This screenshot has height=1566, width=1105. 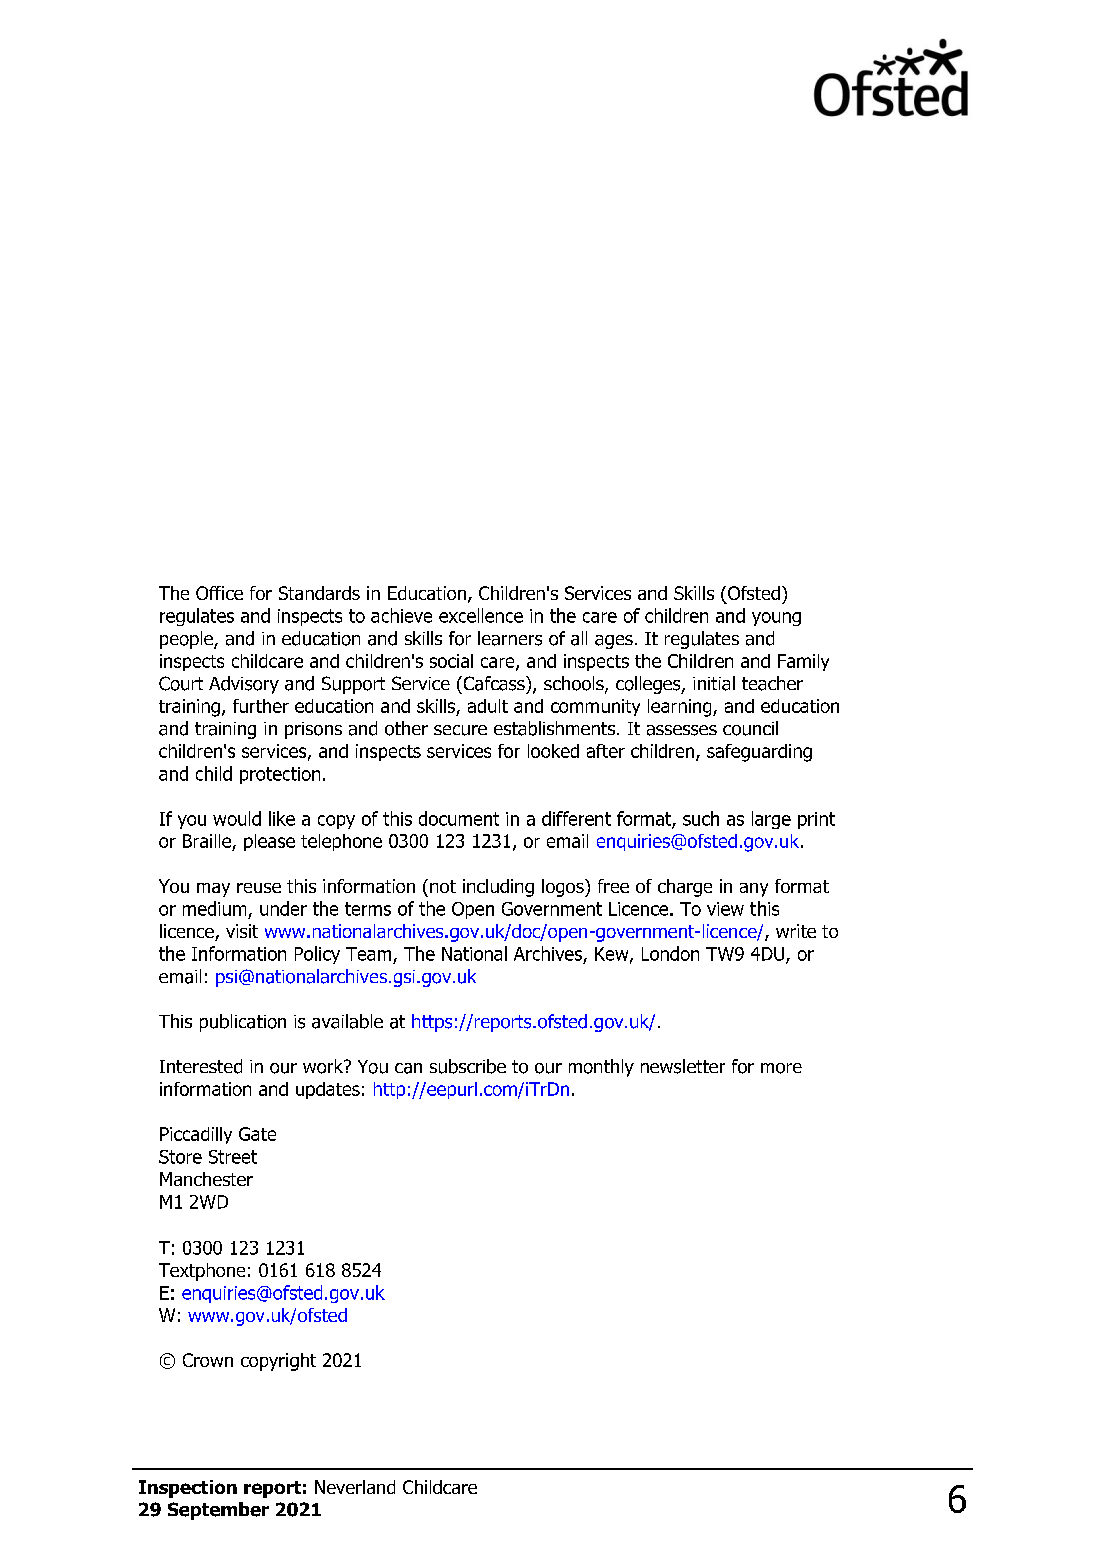 What do you see at coordinates (218, 1511) in the screenshot?
I see `September` at bounding box center [218, 1511].
